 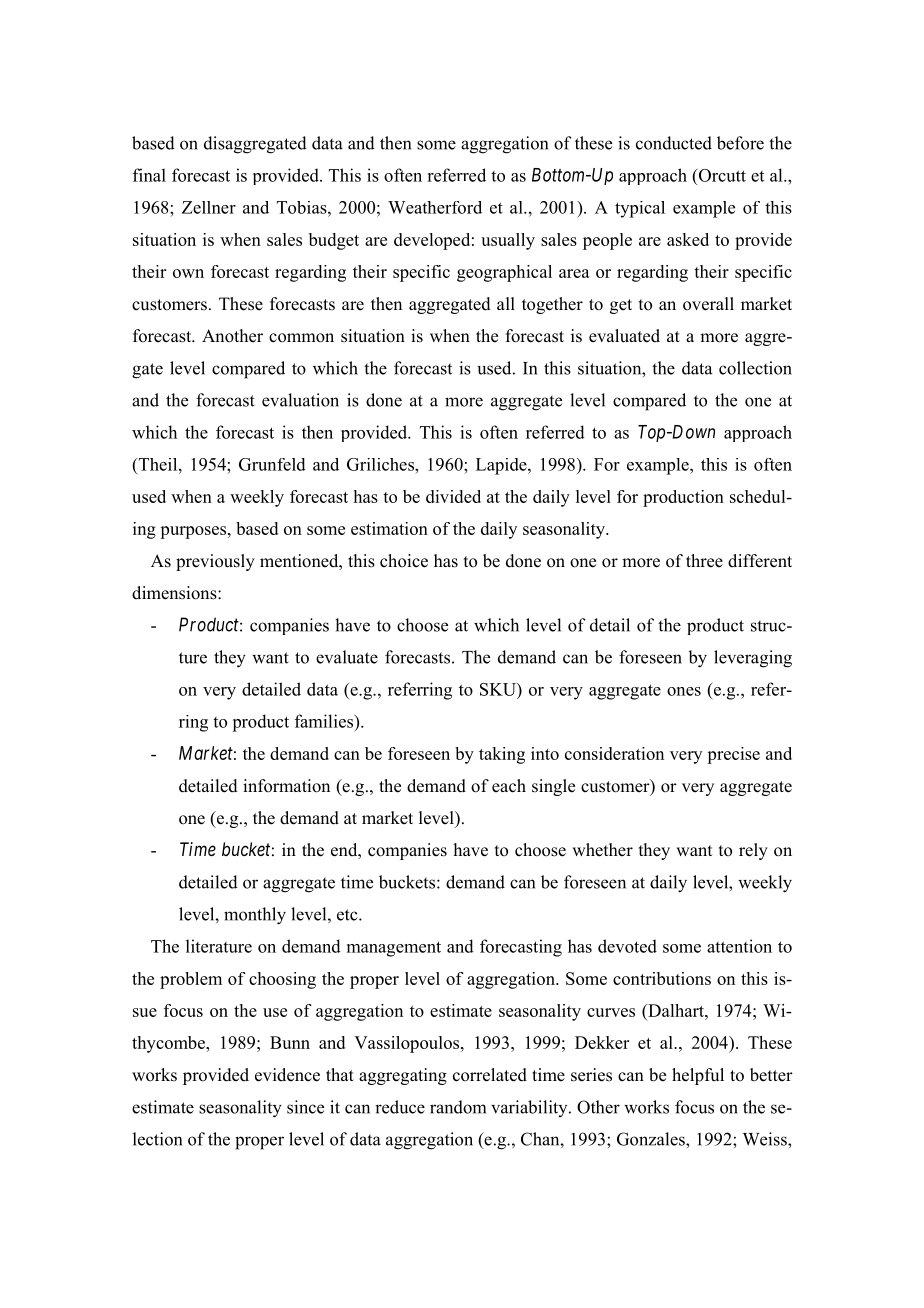 I want to click on dimensions, so click(x=175, y=593).
